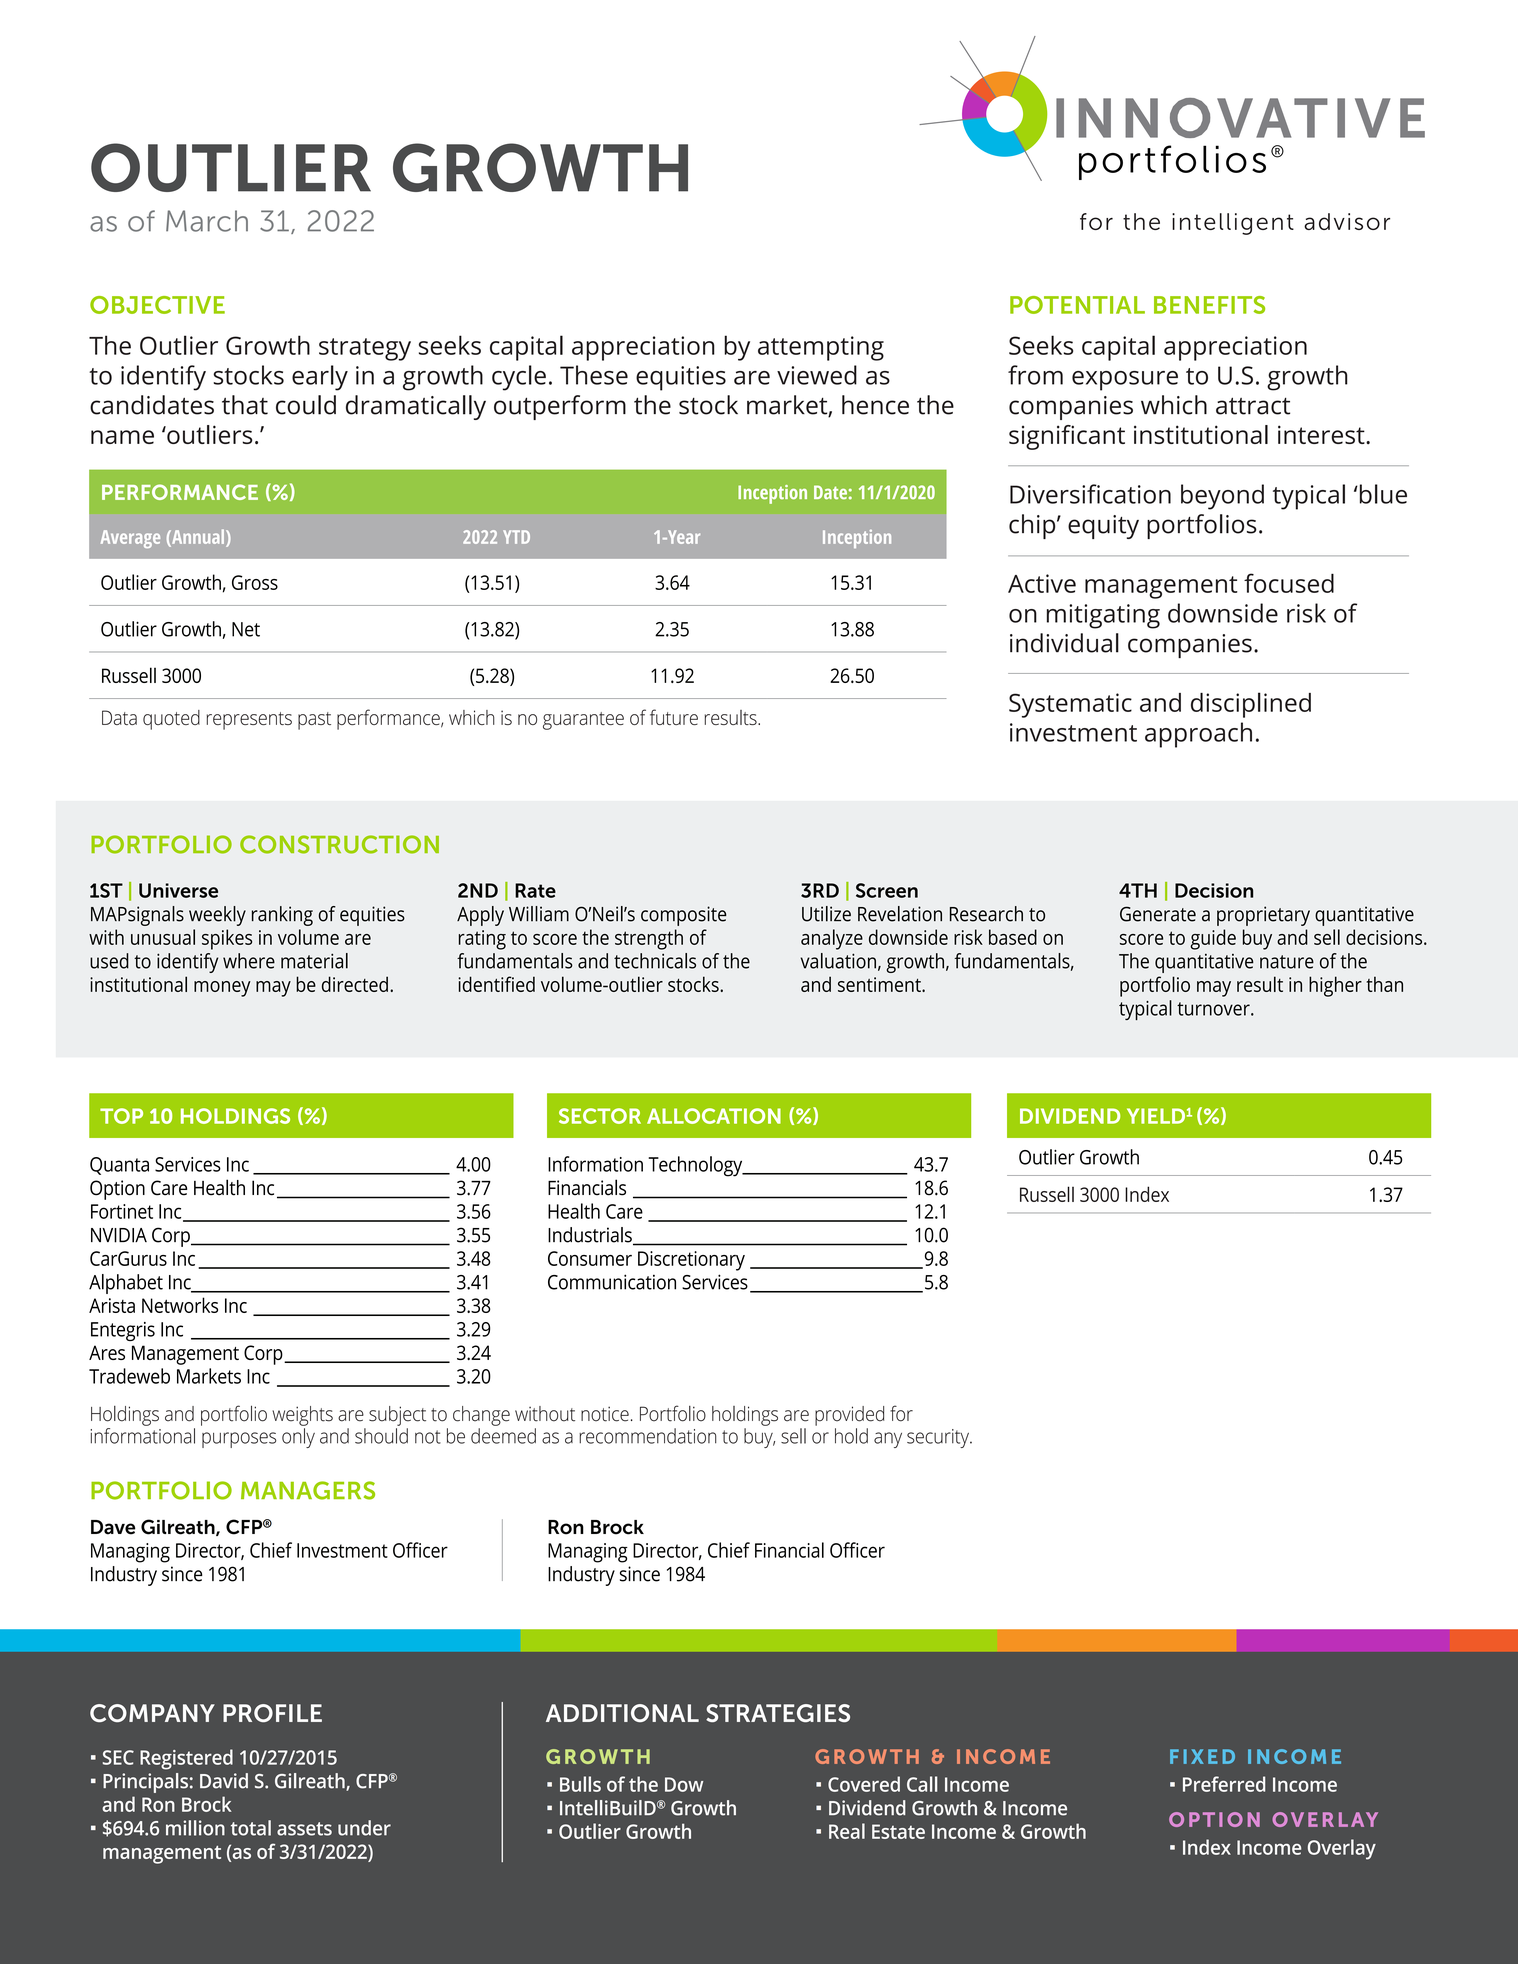  What do you see at coordinates (1287, 962) in the document?
I see `nature` at bounding box center [1287, 962].
